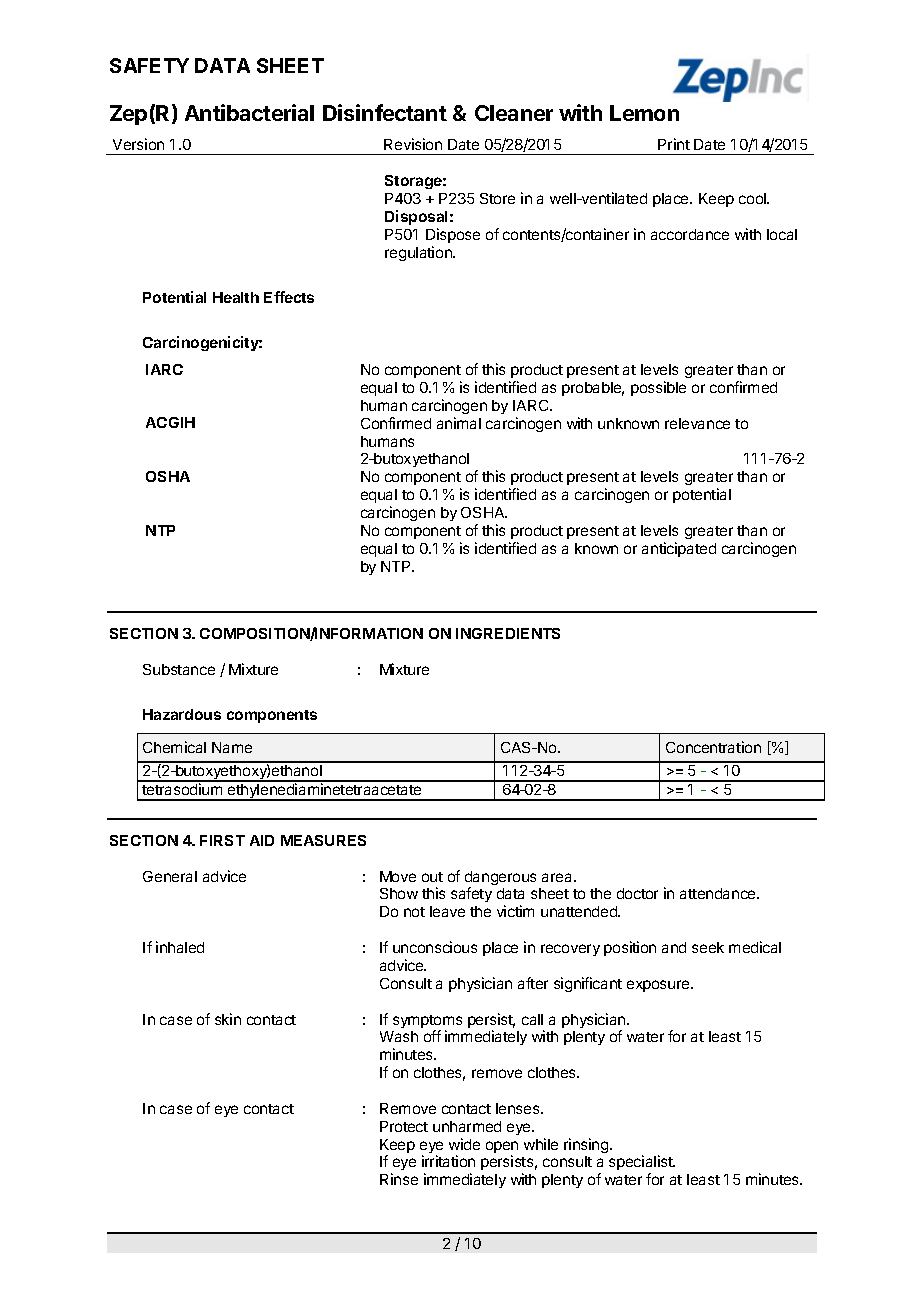 This screenshot has width=924, height=1308. I want to click on Antibacterial, so click(249, 112).
